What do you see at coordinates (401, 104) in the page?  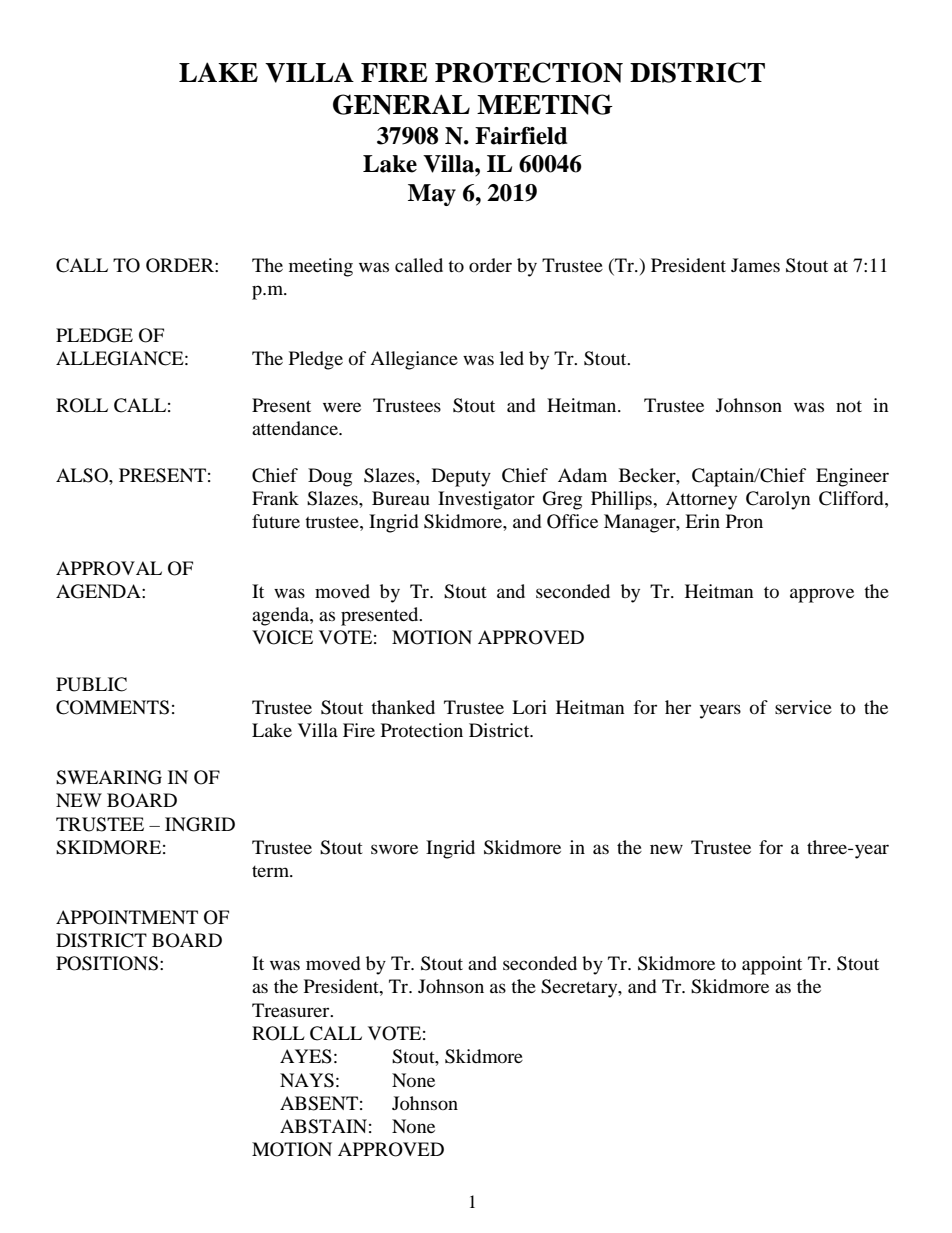 I see `GENERAL` at bounding box center [401, 104].
